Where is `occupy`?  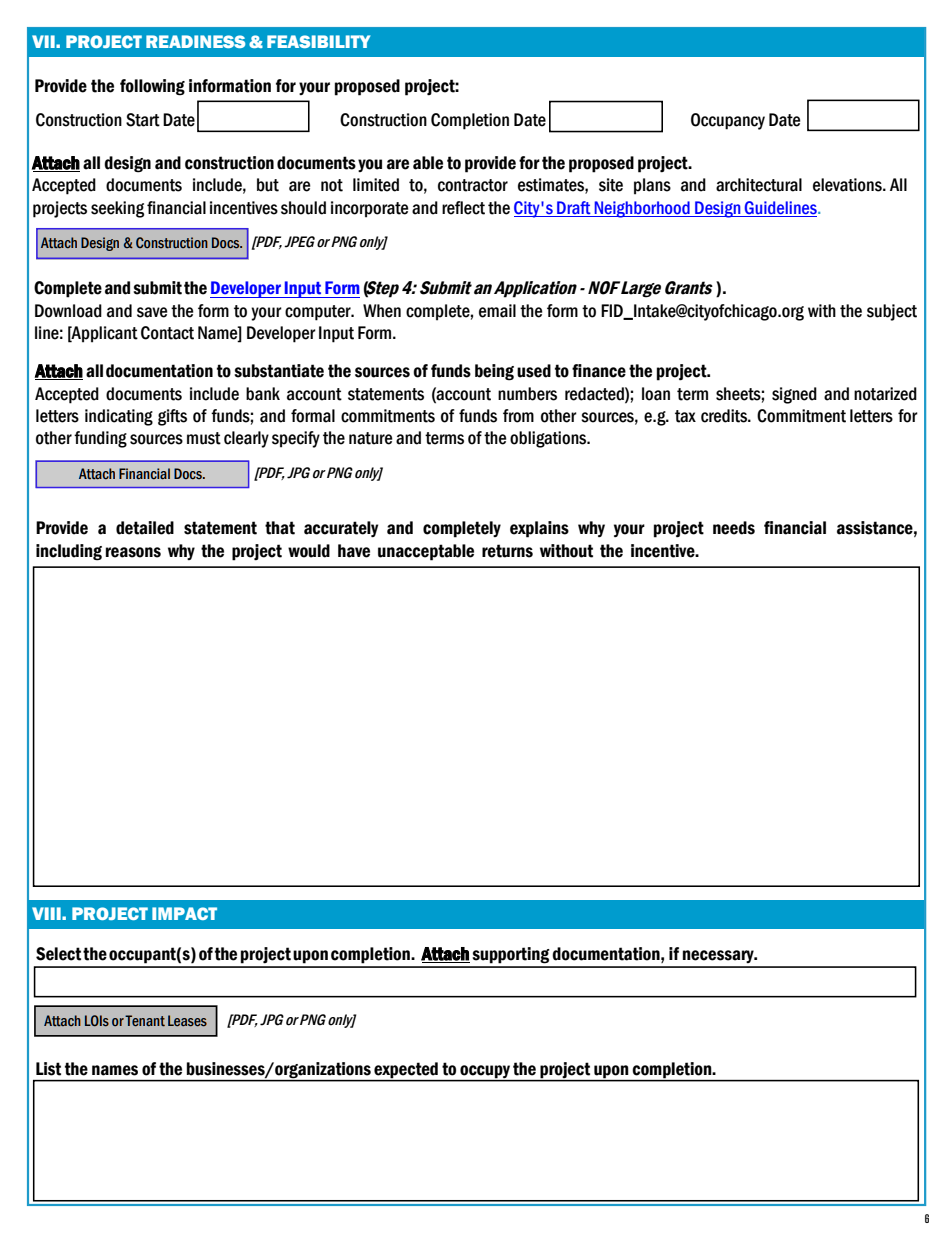
occupy is located at coordinates (485, 1071).
